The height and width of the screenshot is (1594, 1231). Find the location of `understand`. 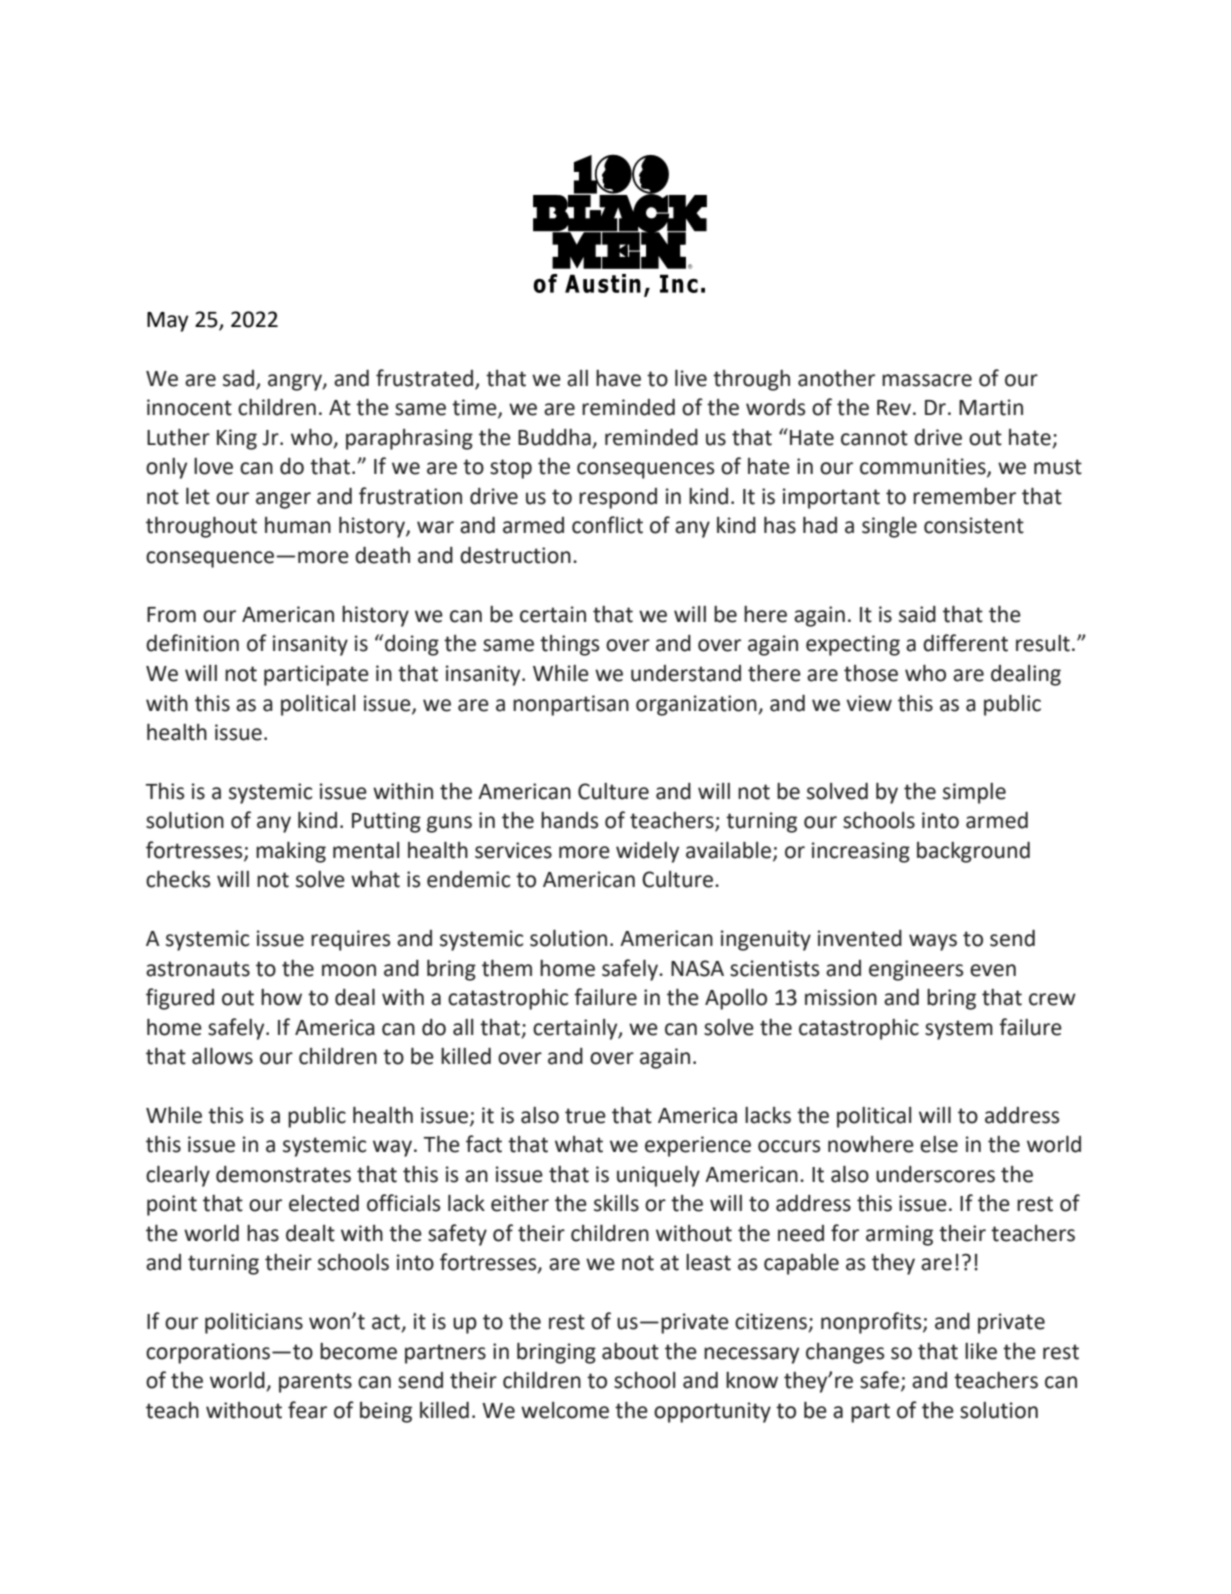

understand is located at coordinates (686, 673).
